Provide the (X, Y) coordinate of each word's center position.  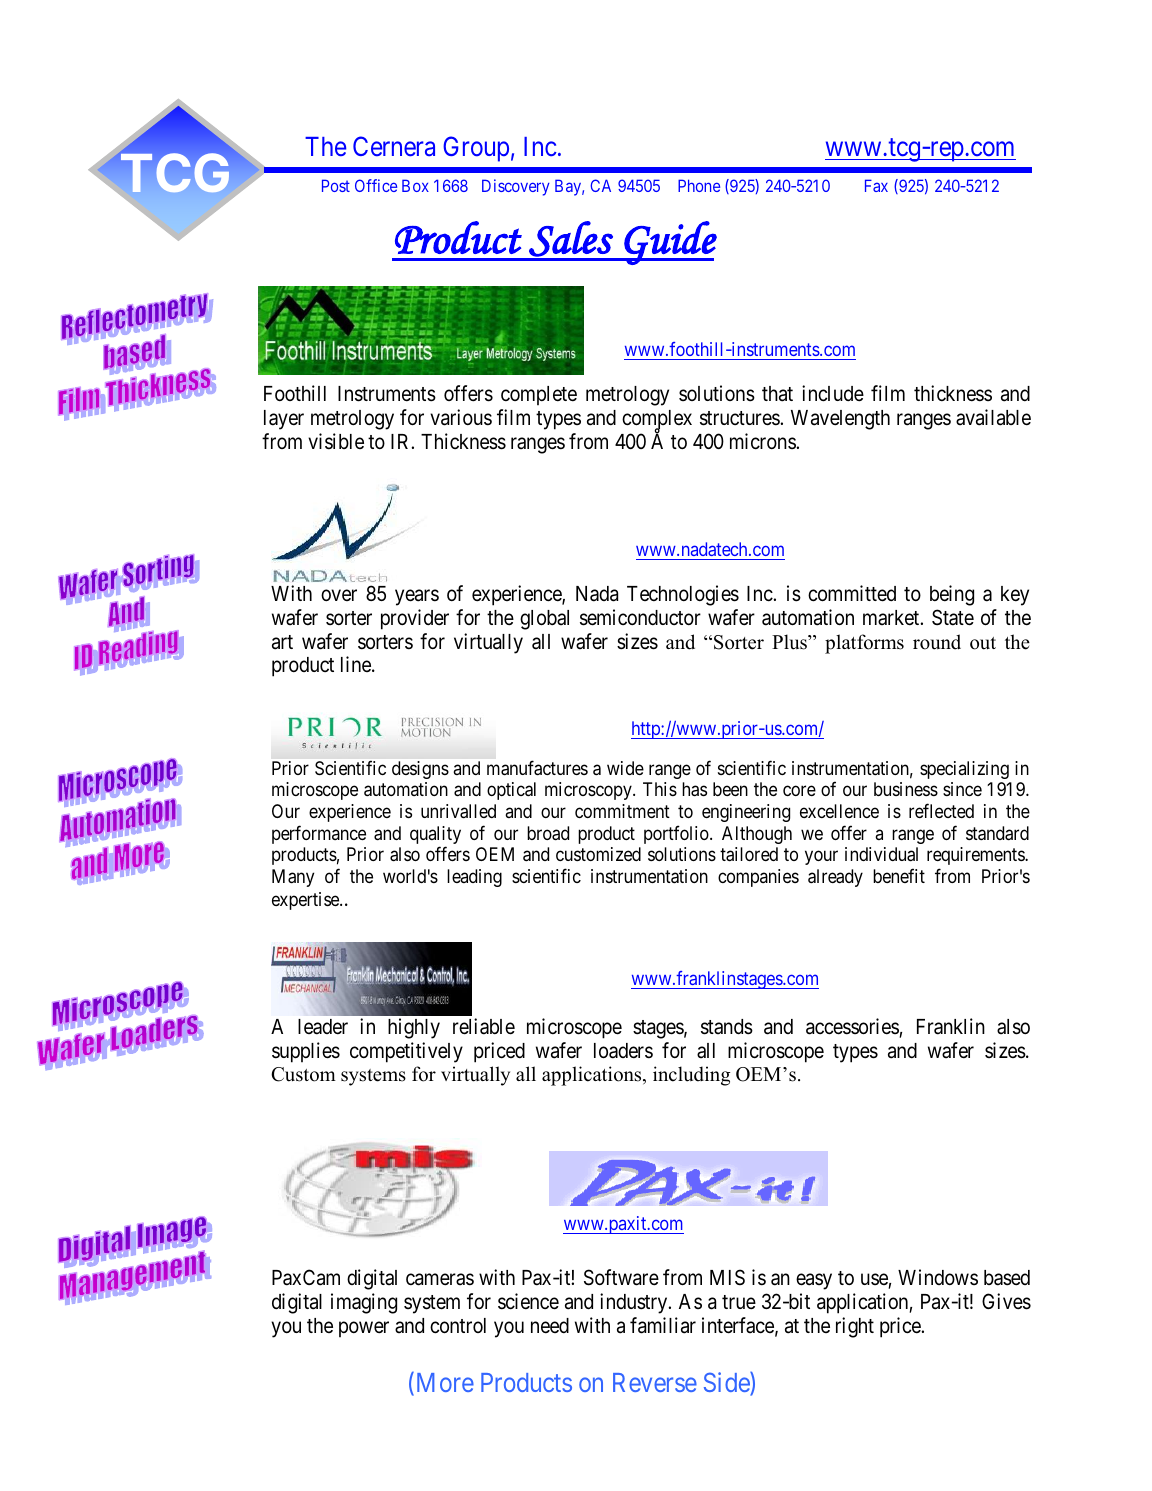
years (417, 597)
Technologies (683, 595)
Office (376, 185)
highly (414, 1028)
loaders (623, 1051)
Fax (876, 185)
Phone (699, 185)
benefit (899, 875)
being (952, 595)
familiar (663, 1325)
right (855, 1327)
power (364, 1329)
